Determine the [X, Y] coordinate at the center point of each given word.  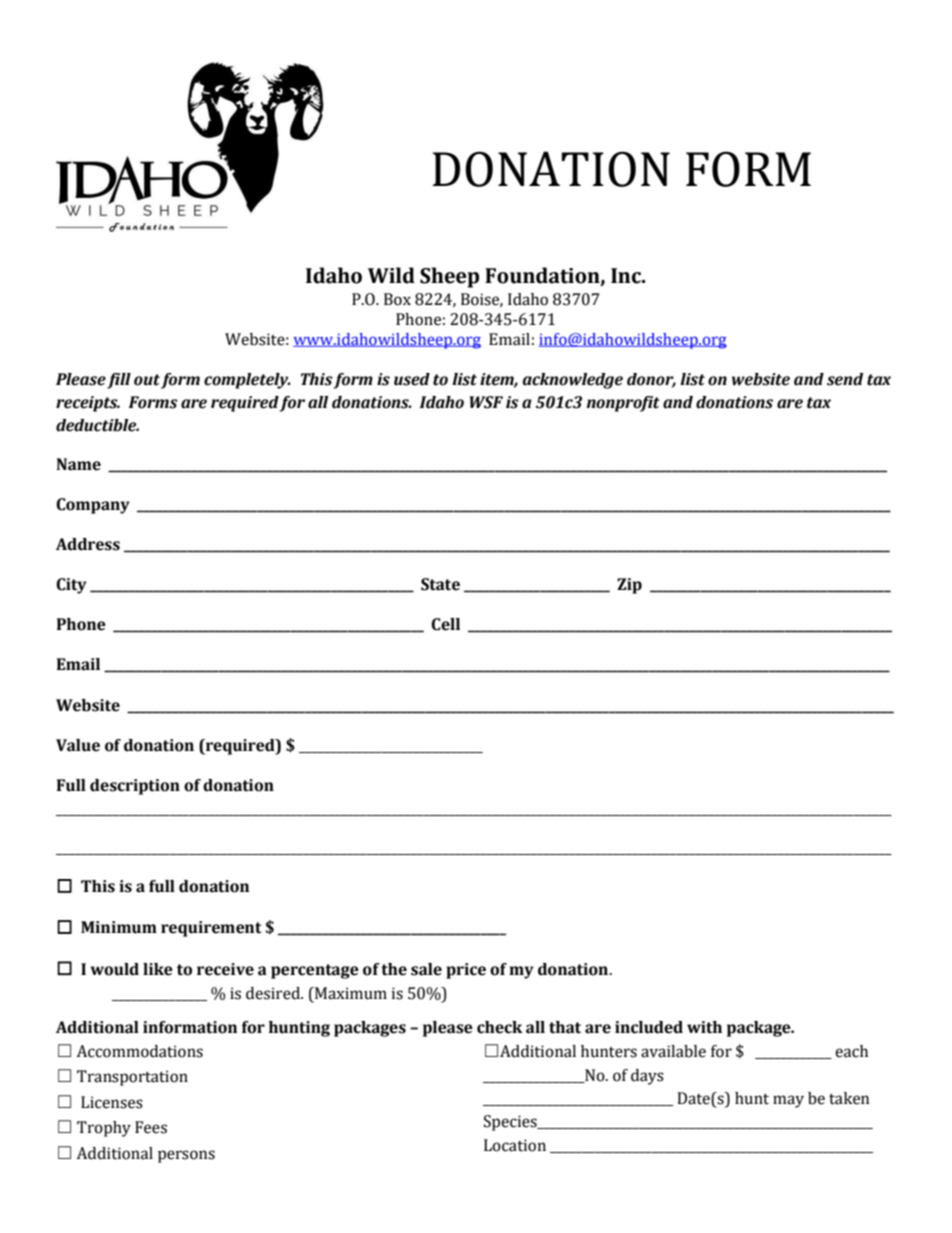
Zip [629, 586]
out [147, 380]
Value [78, 745]
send [845, 379]
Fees [151, 1127]
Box [397, 299]
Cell [445, 624]
